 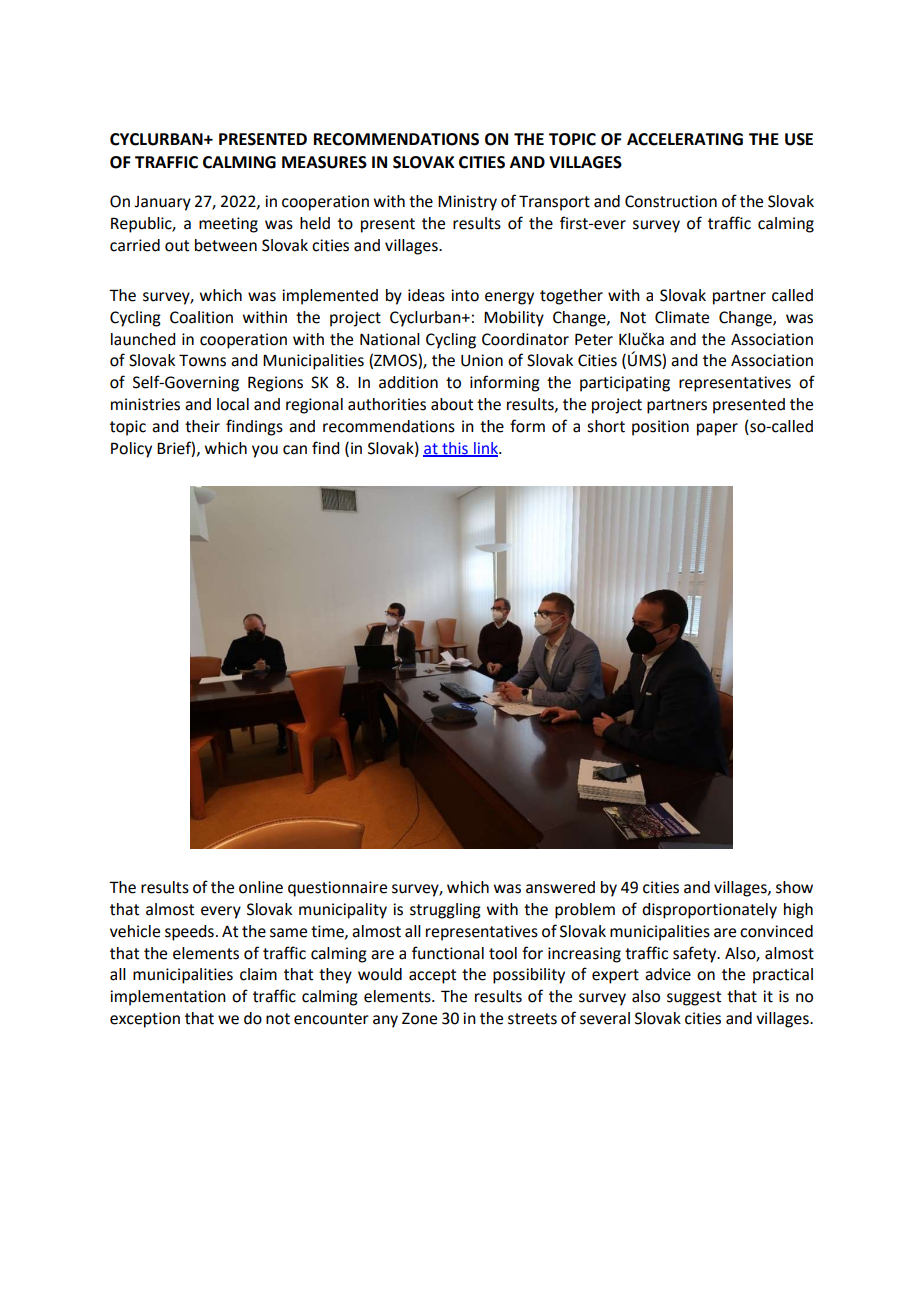 What do you see at coordinates (432, 976) in the document?
I see `accept` at bounding box center [432, 976].
